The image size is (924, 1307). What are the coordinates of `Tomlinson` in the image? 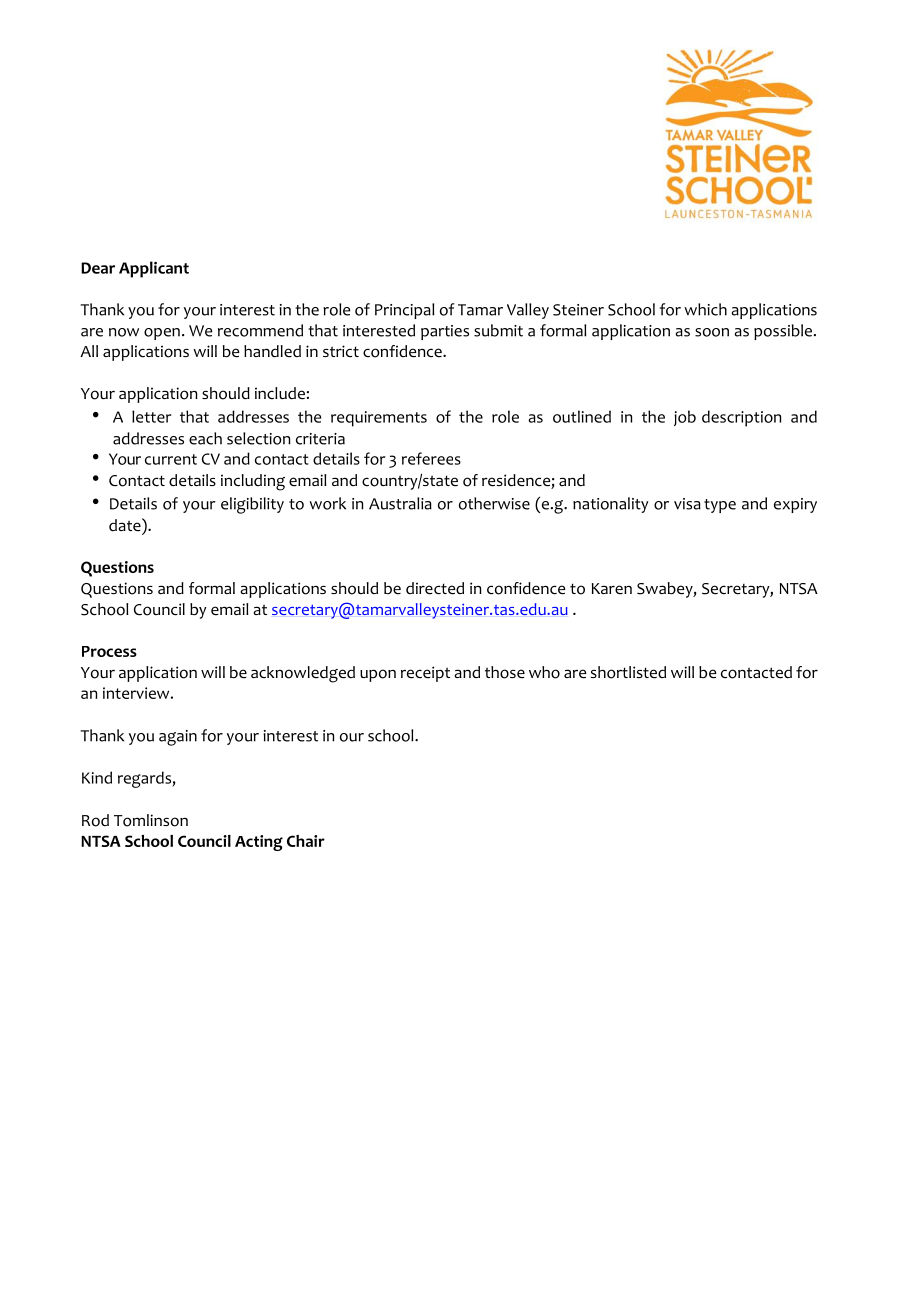 It's located at (151, 820).
